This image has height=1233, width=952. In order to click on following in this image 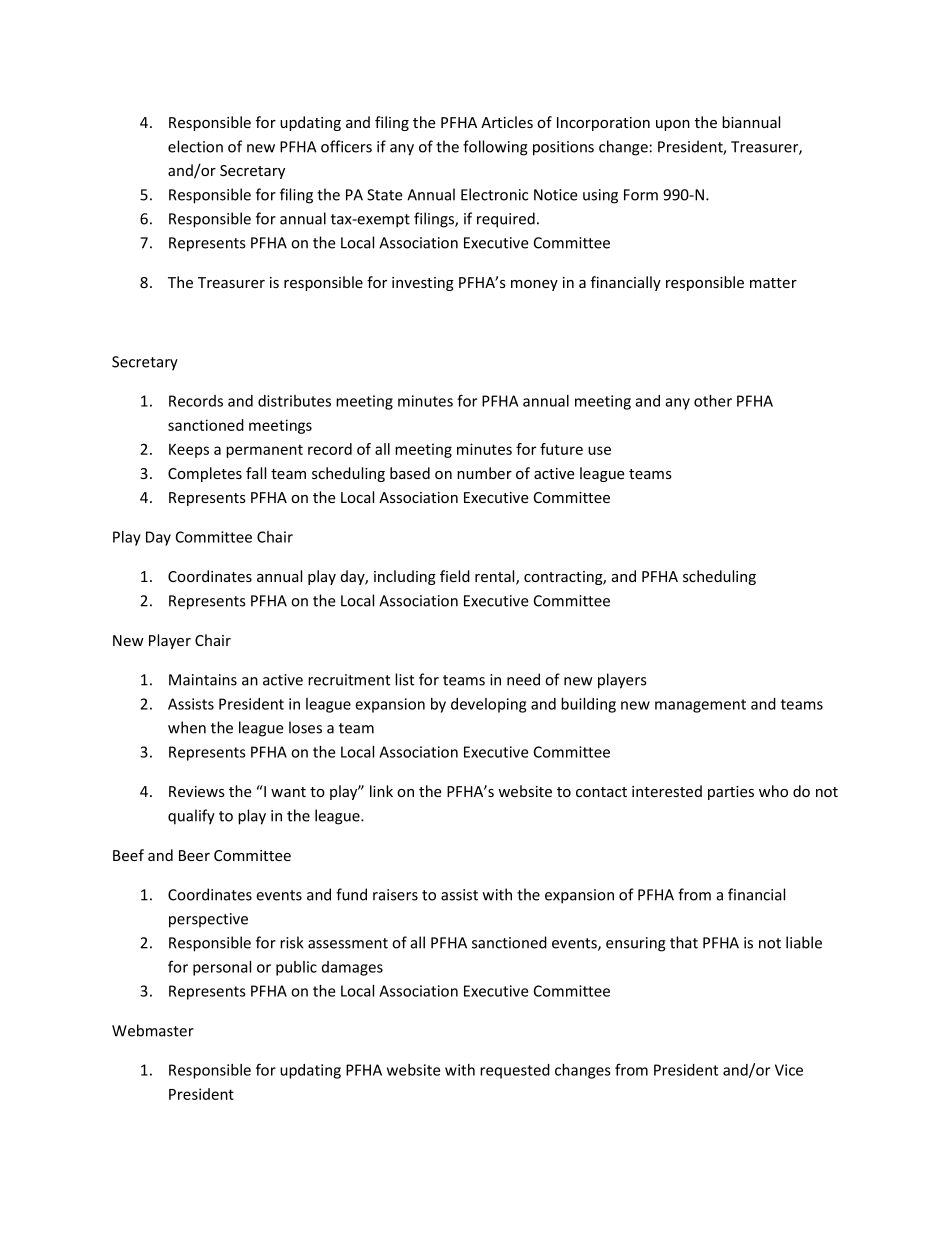, I will do `click(495, 148)`.
